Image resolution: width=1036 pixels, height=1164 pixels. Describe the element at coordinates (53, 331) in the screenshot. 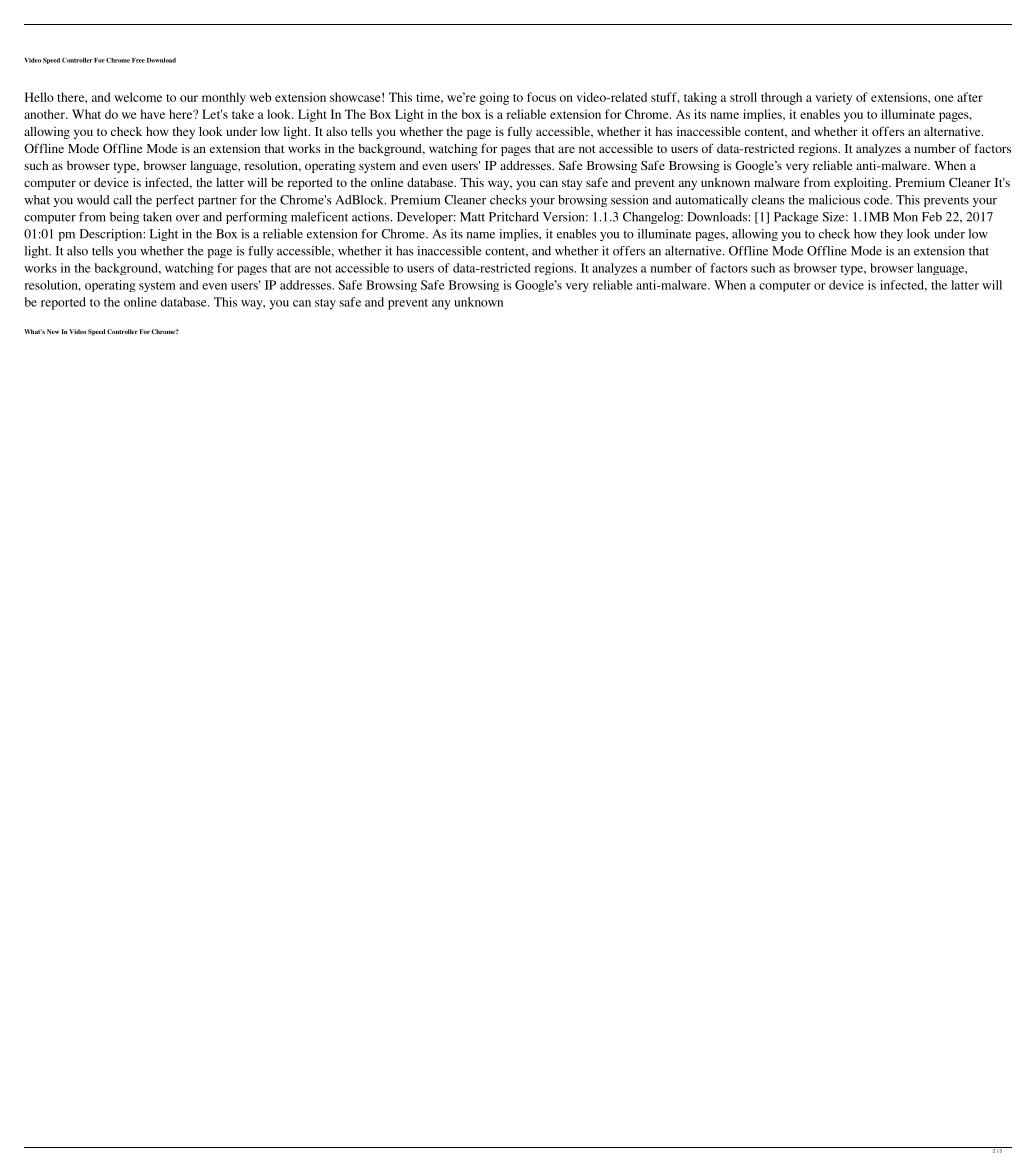

I see `New` at that location.
